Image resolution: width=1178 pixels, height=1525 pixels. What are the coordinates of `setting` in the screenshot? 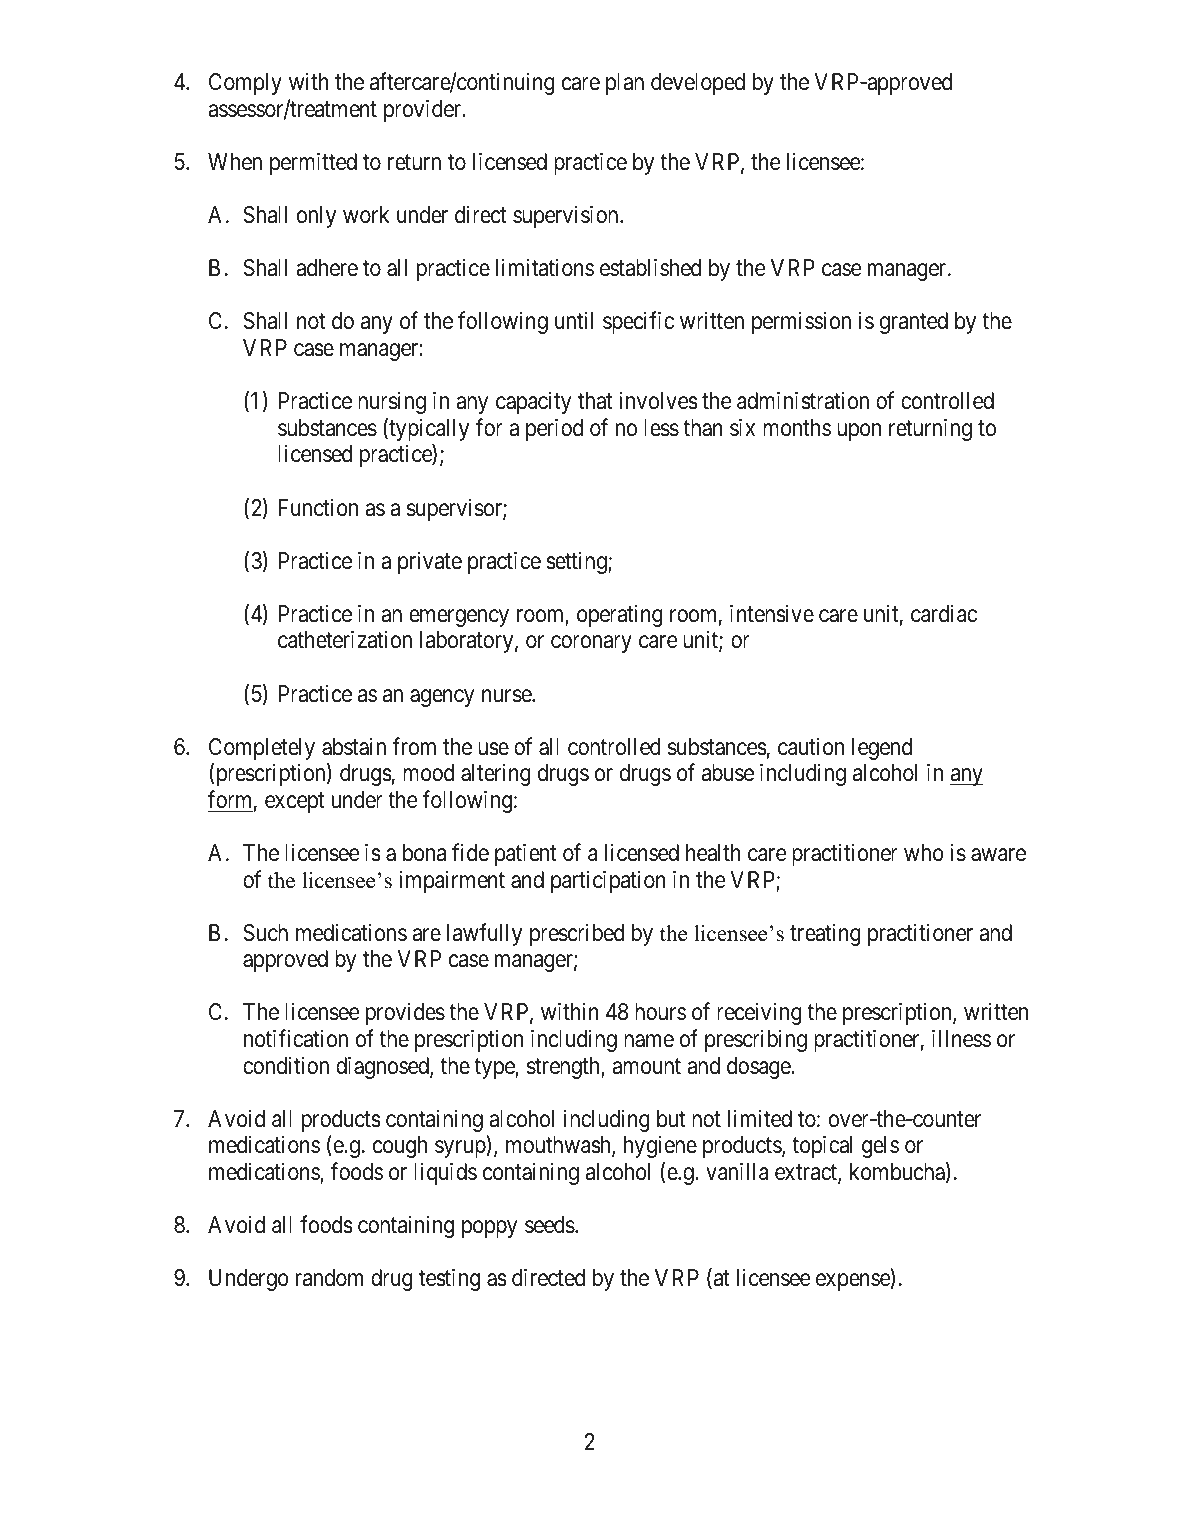 It's located at (577, 562).
